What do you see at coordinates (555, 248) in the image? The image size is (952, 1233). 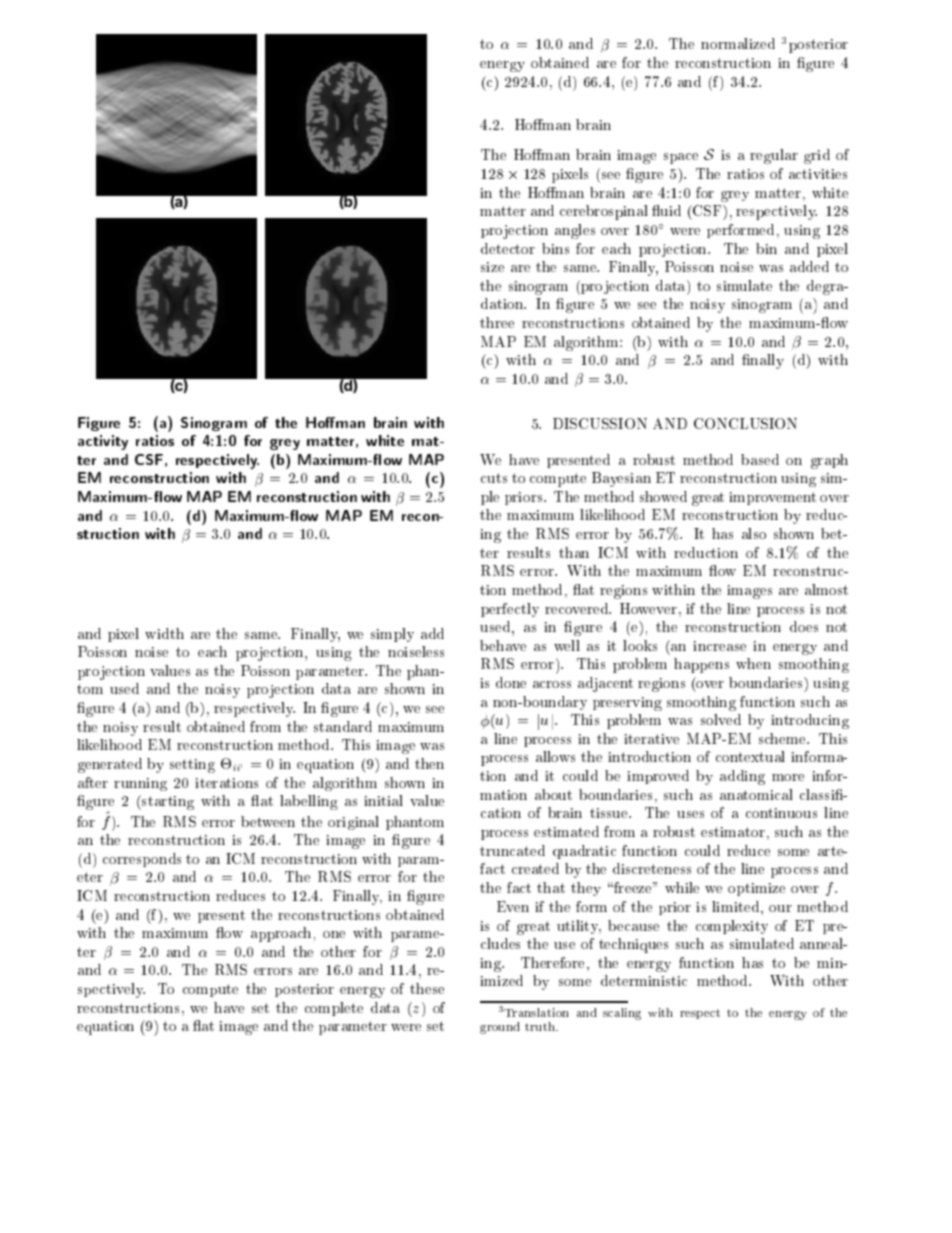 I see `bins` at bounding box center [555, 248].
